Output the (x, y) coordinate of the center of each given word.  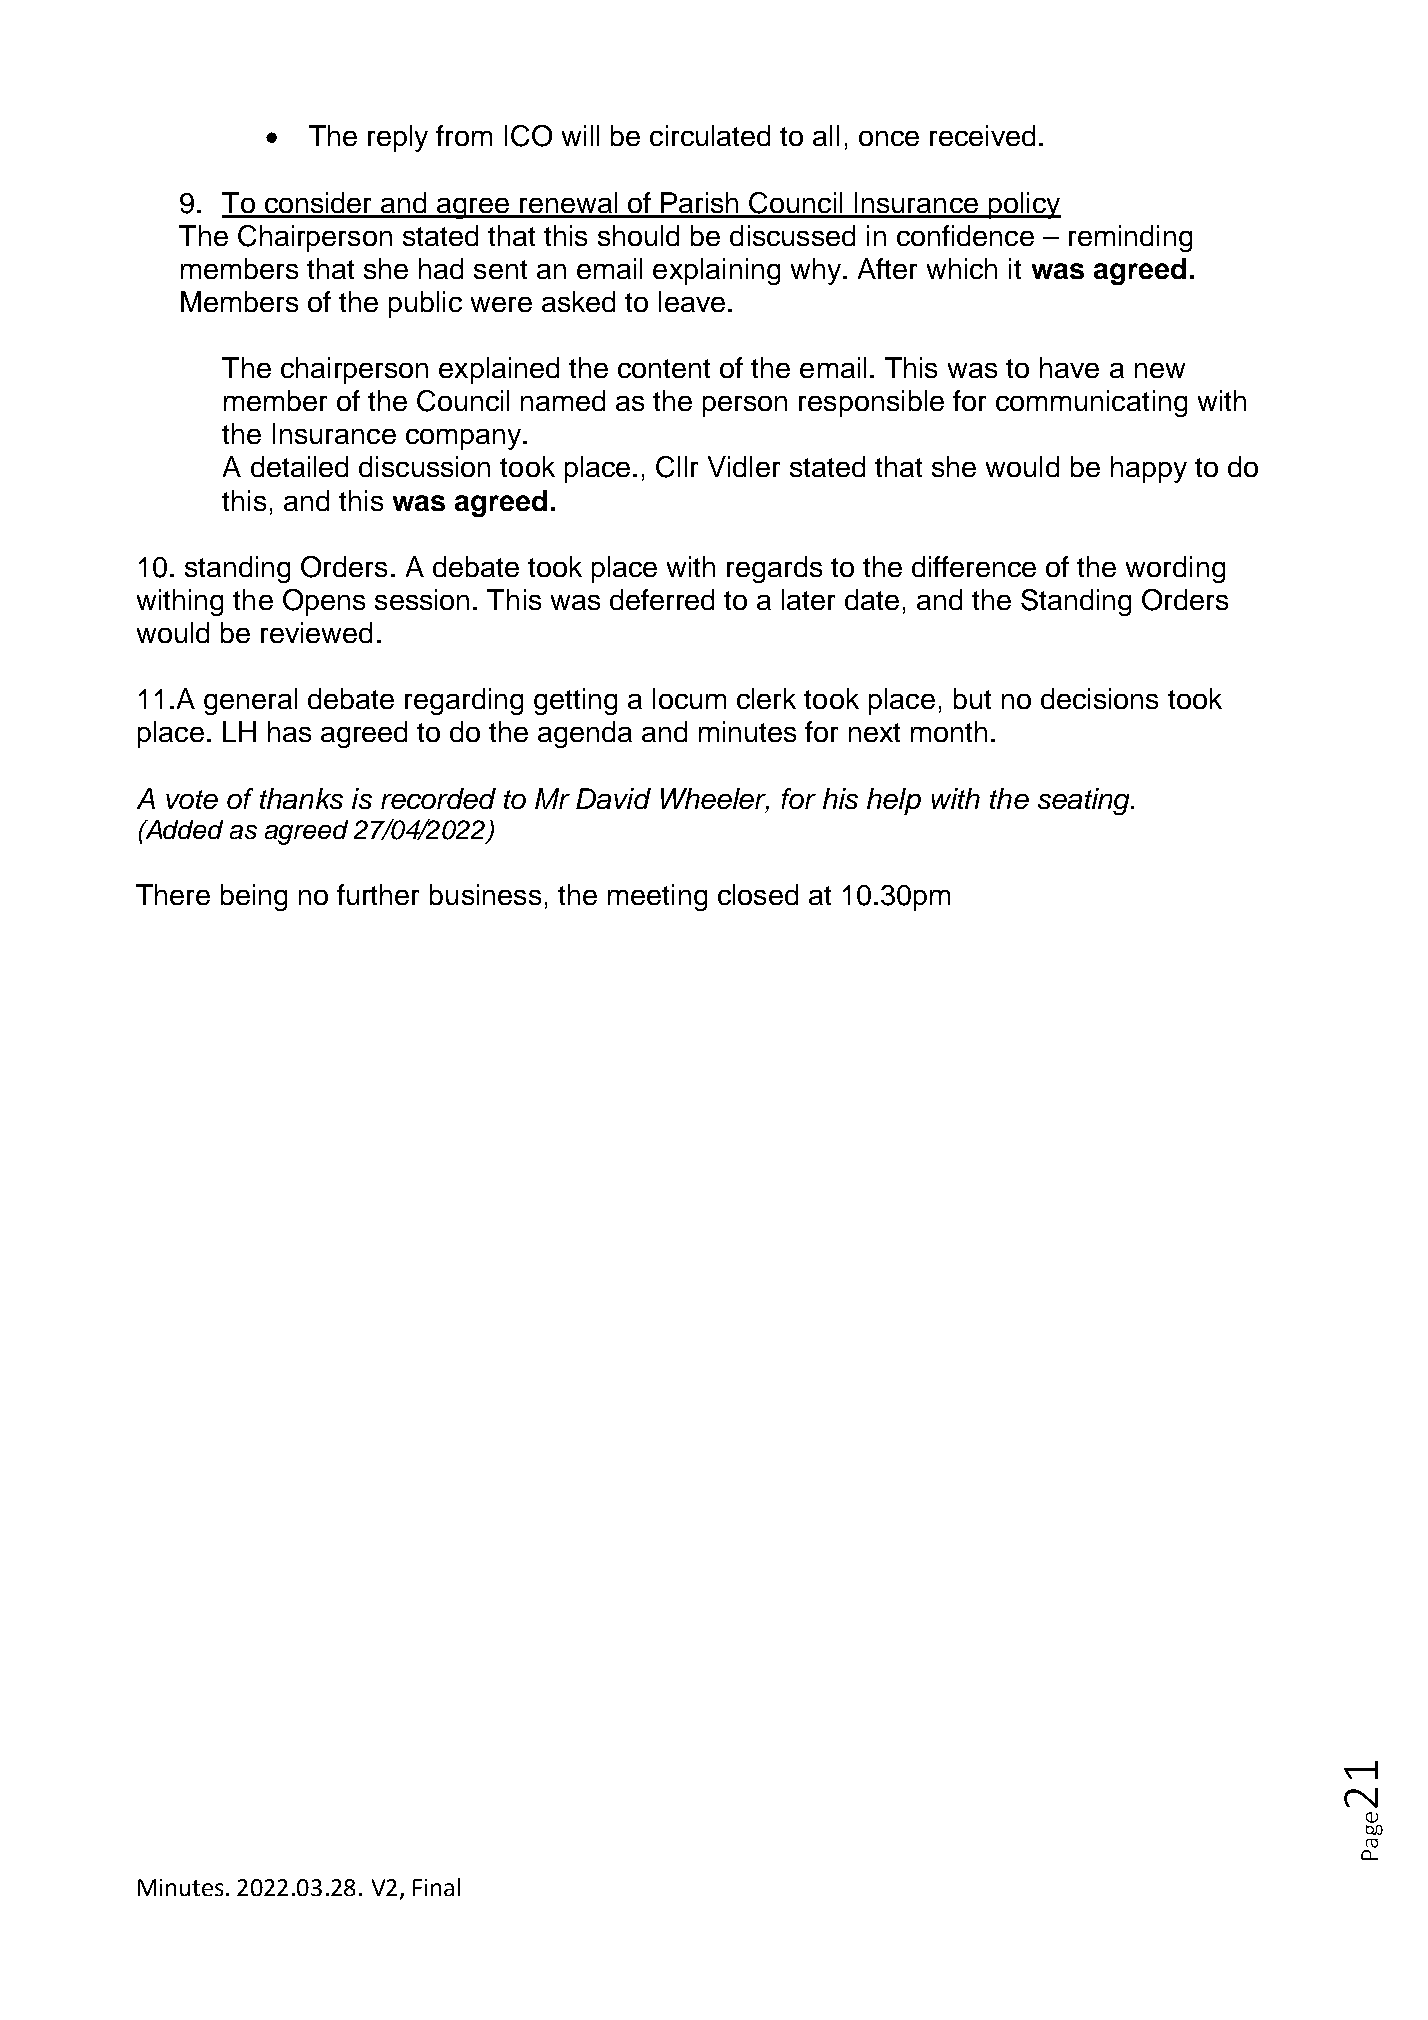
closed (758, 894)
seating (1085, 801)
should (638, 235)
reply (398, 138)
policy (1023, 205)
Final (436, 1887)
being (254, 897)
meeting (657, 897)
